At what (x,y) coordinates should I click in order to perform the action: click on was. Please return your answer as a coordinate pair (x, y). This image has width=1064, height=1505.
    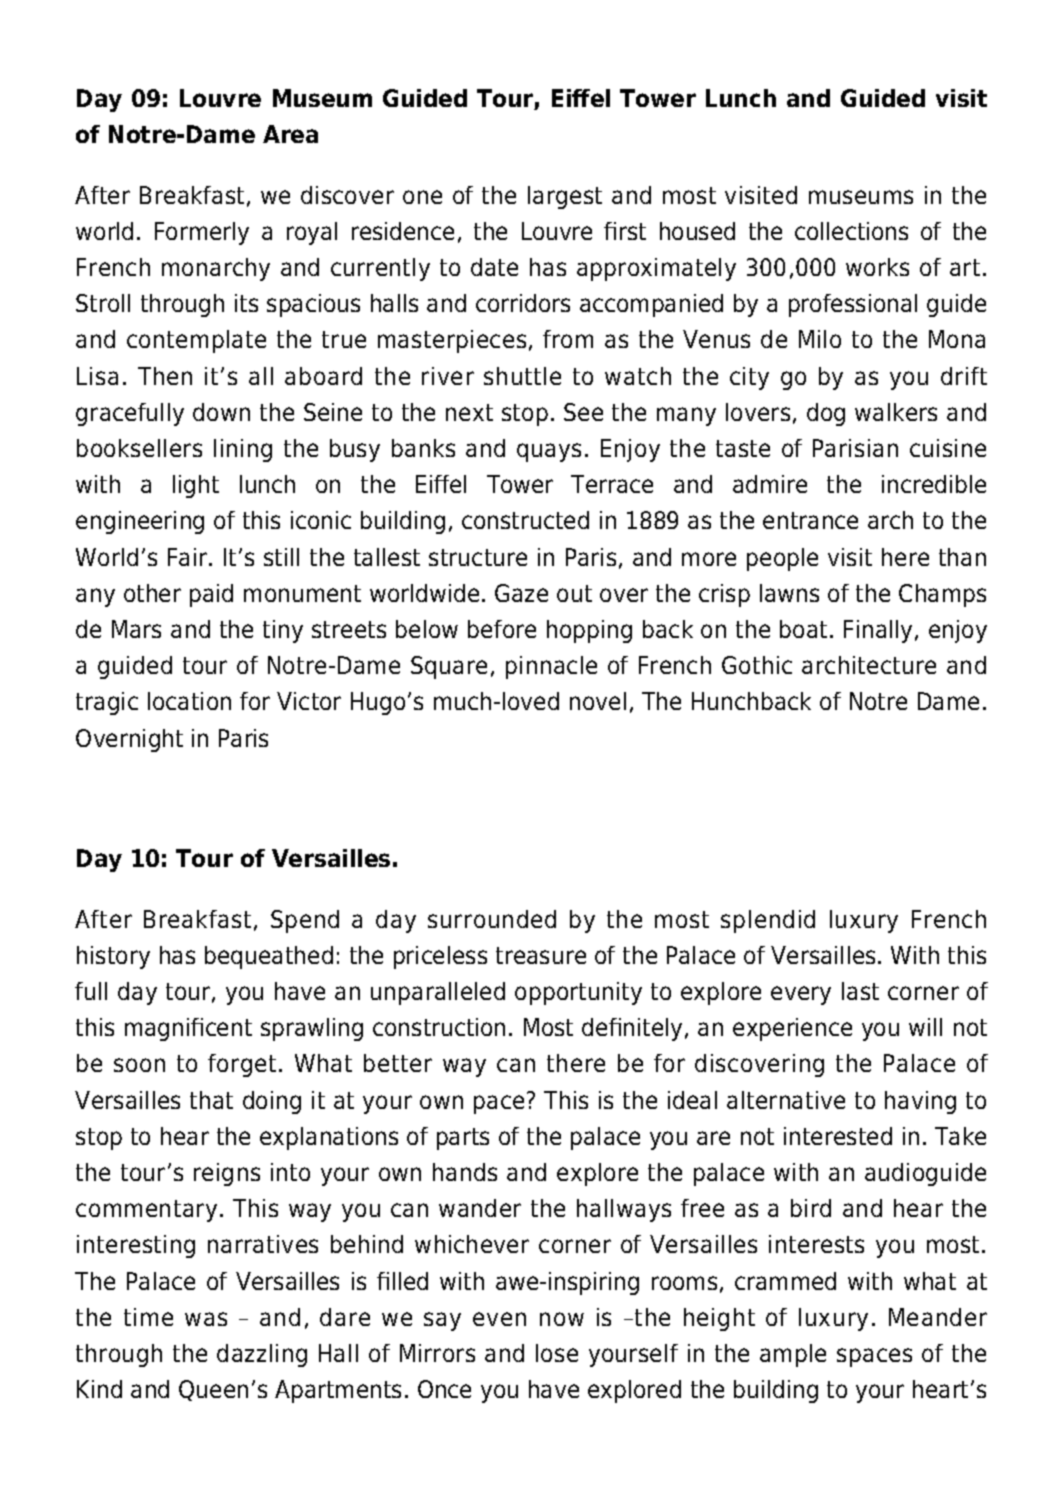
    Looking at the image, I should click on (206, 1319).
